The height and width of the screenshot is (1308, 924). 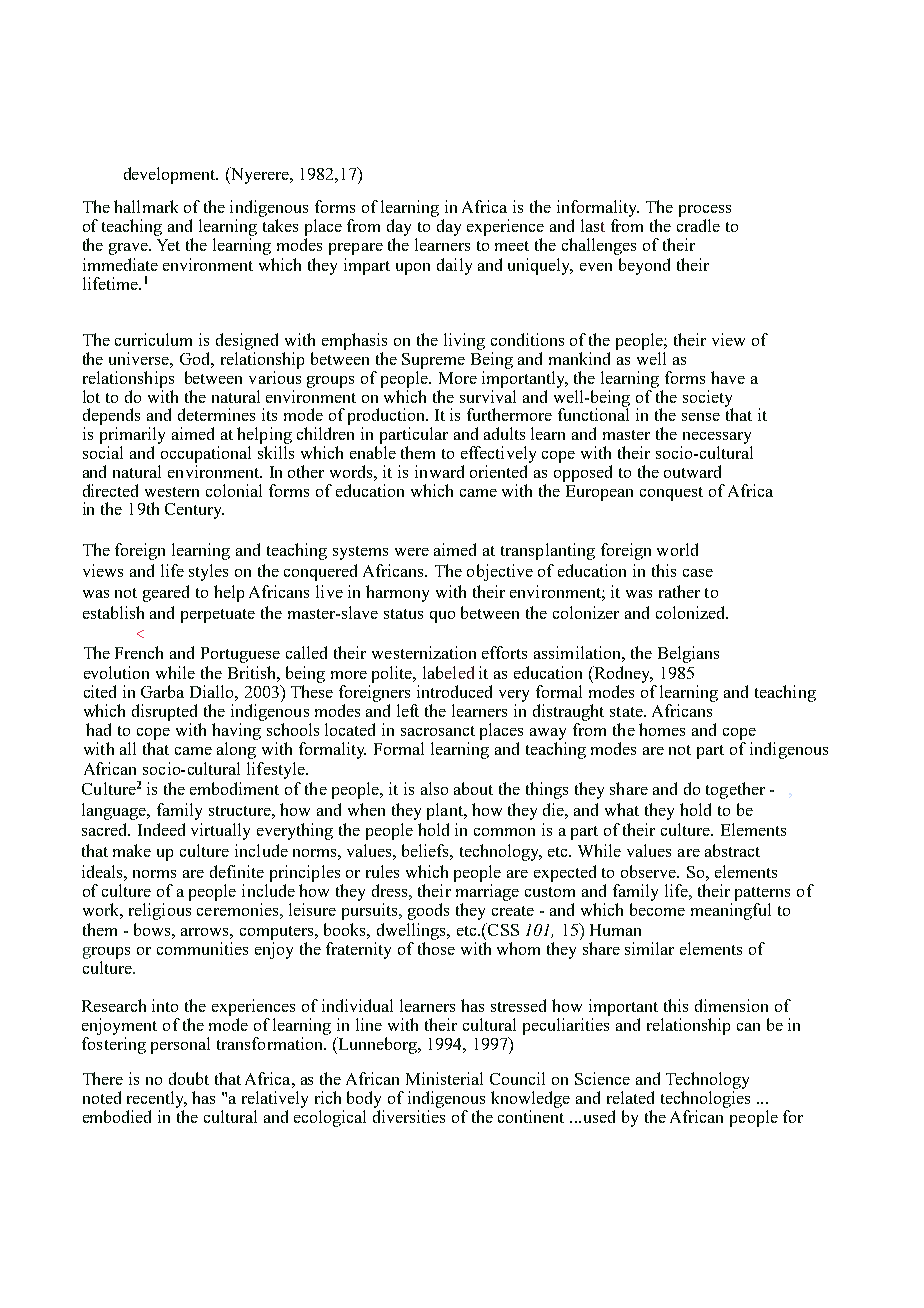 What do you see at coordinates (444, 1078) in the screenshot?
I see `Ministerial` at bounding box center [444, 1078].
